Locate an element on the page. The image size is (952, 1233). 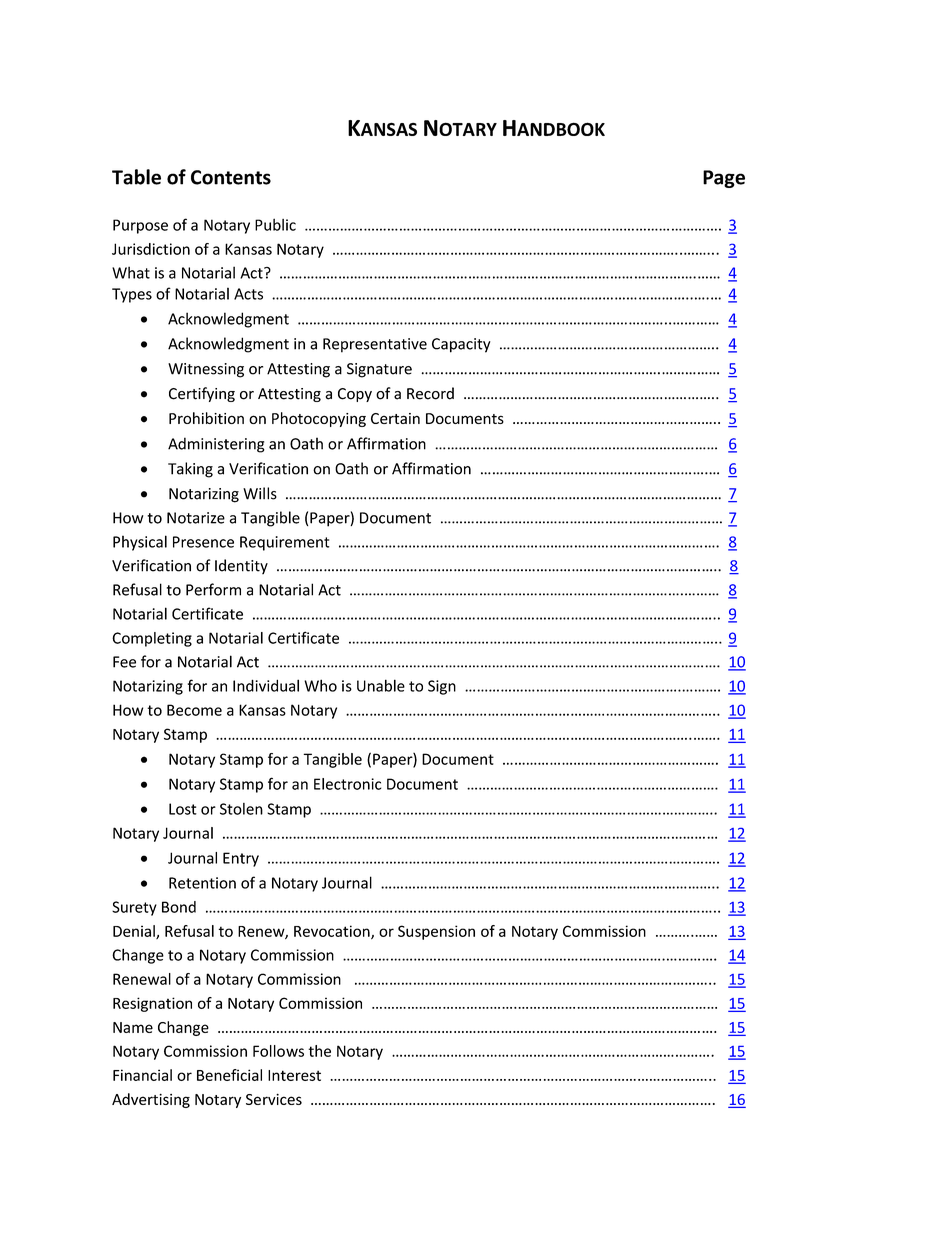
the is located at coordinates (319, 1051).
